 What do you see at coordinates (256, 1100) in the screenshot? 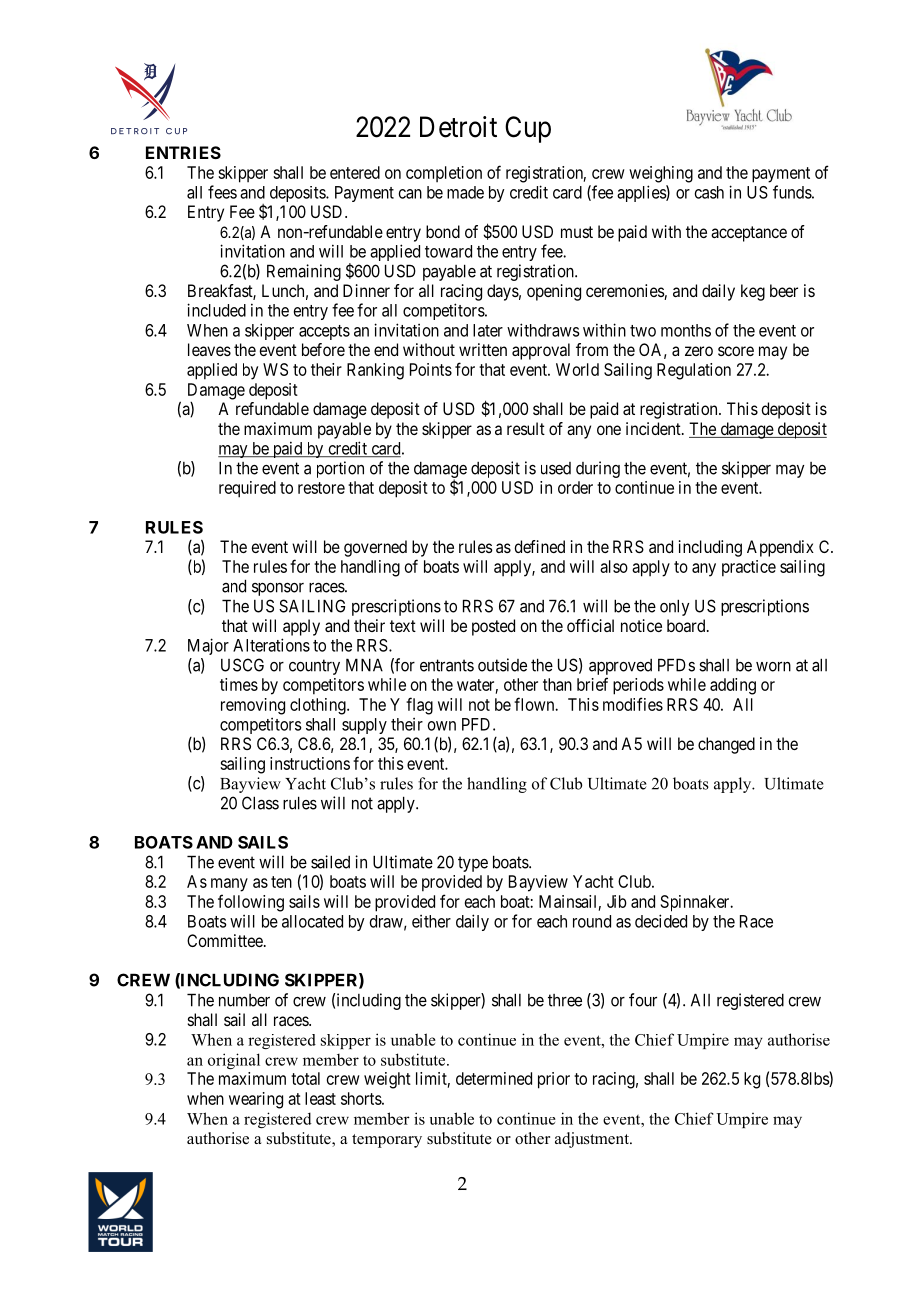
I see `wearing` at bounding box center [256, 1100].
